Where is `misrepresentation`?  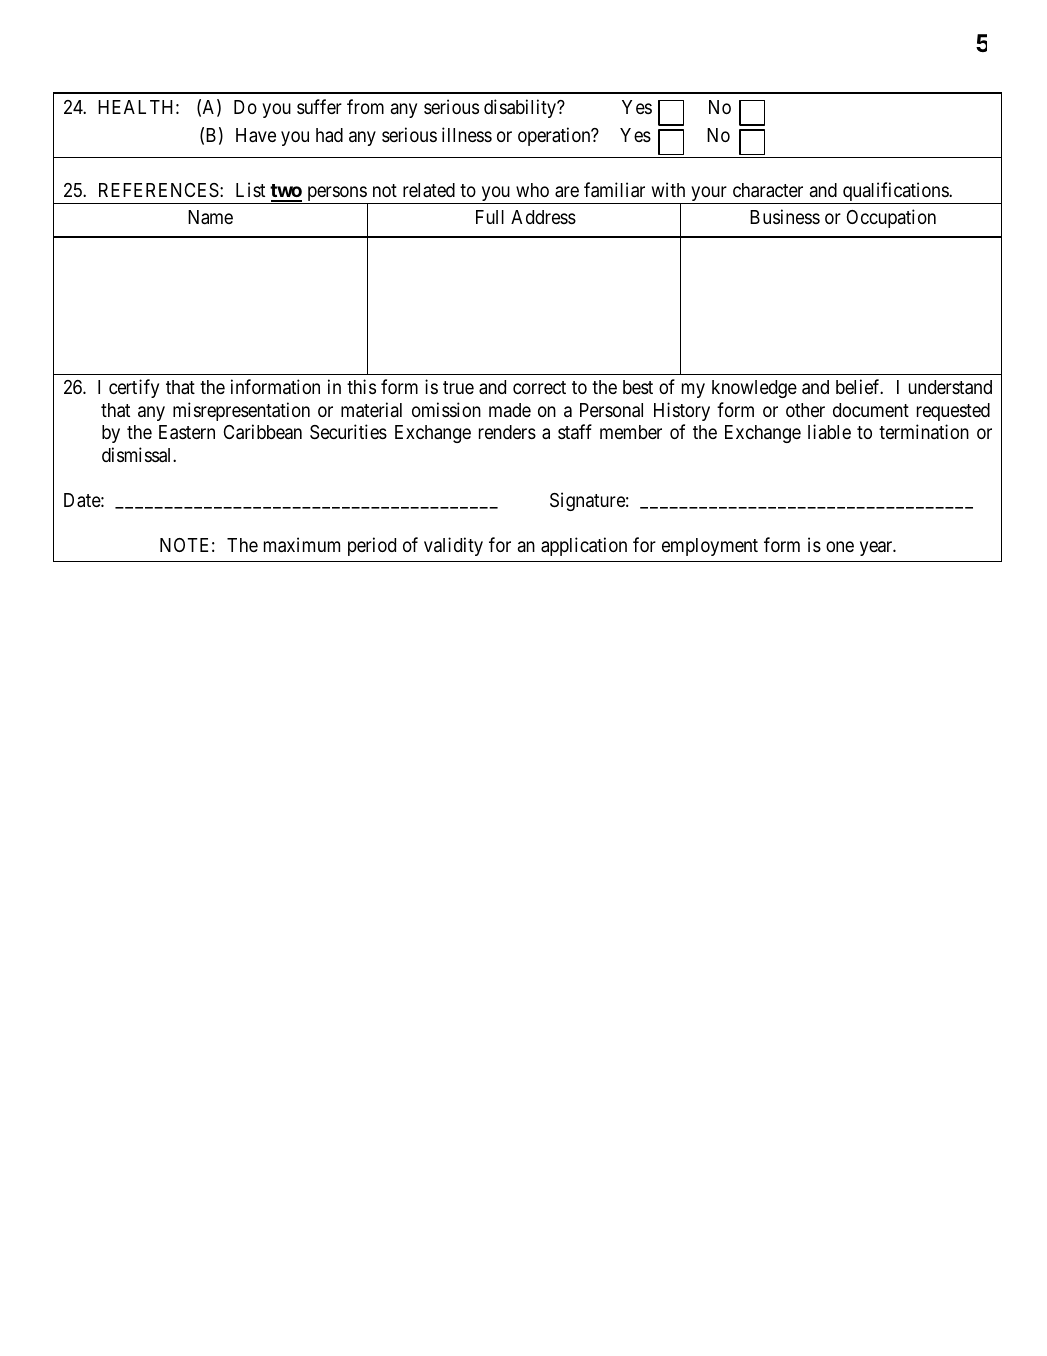
misrepresentation is located at coordinates (241, 411).
